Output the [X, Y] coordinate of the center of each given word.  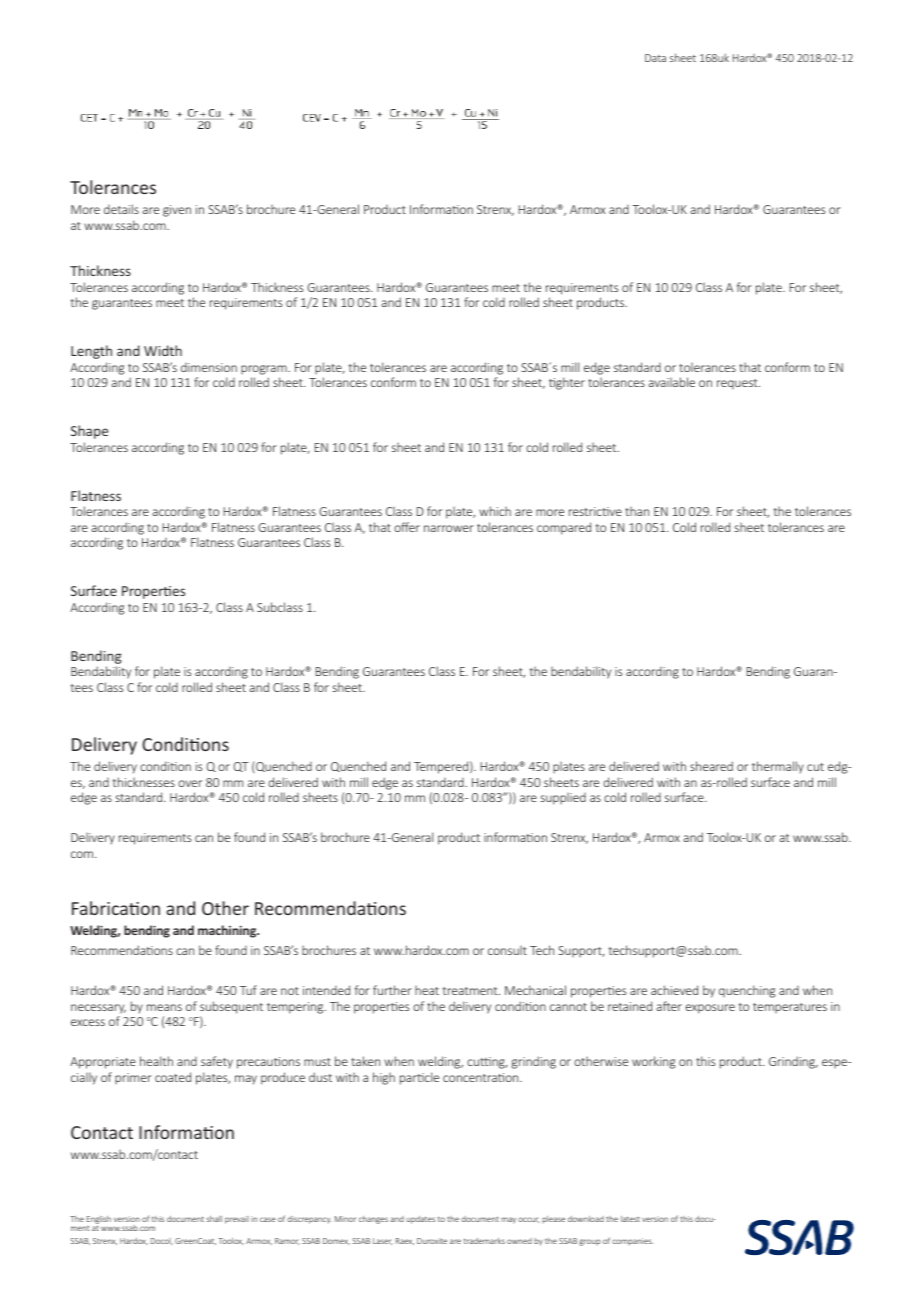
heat [427, 990]
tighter [567, 383]
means [164, 1007]
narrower [449, 528]
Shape [89, 432]
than [637, 511]
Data [655, 58]
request [738, 384]
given [177, 211]
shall [214, 1219]
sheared [711, 766]
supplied [563, 798]
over [190, 783]
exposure [710, 1009]
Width [163, 350]
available [671, 382]
